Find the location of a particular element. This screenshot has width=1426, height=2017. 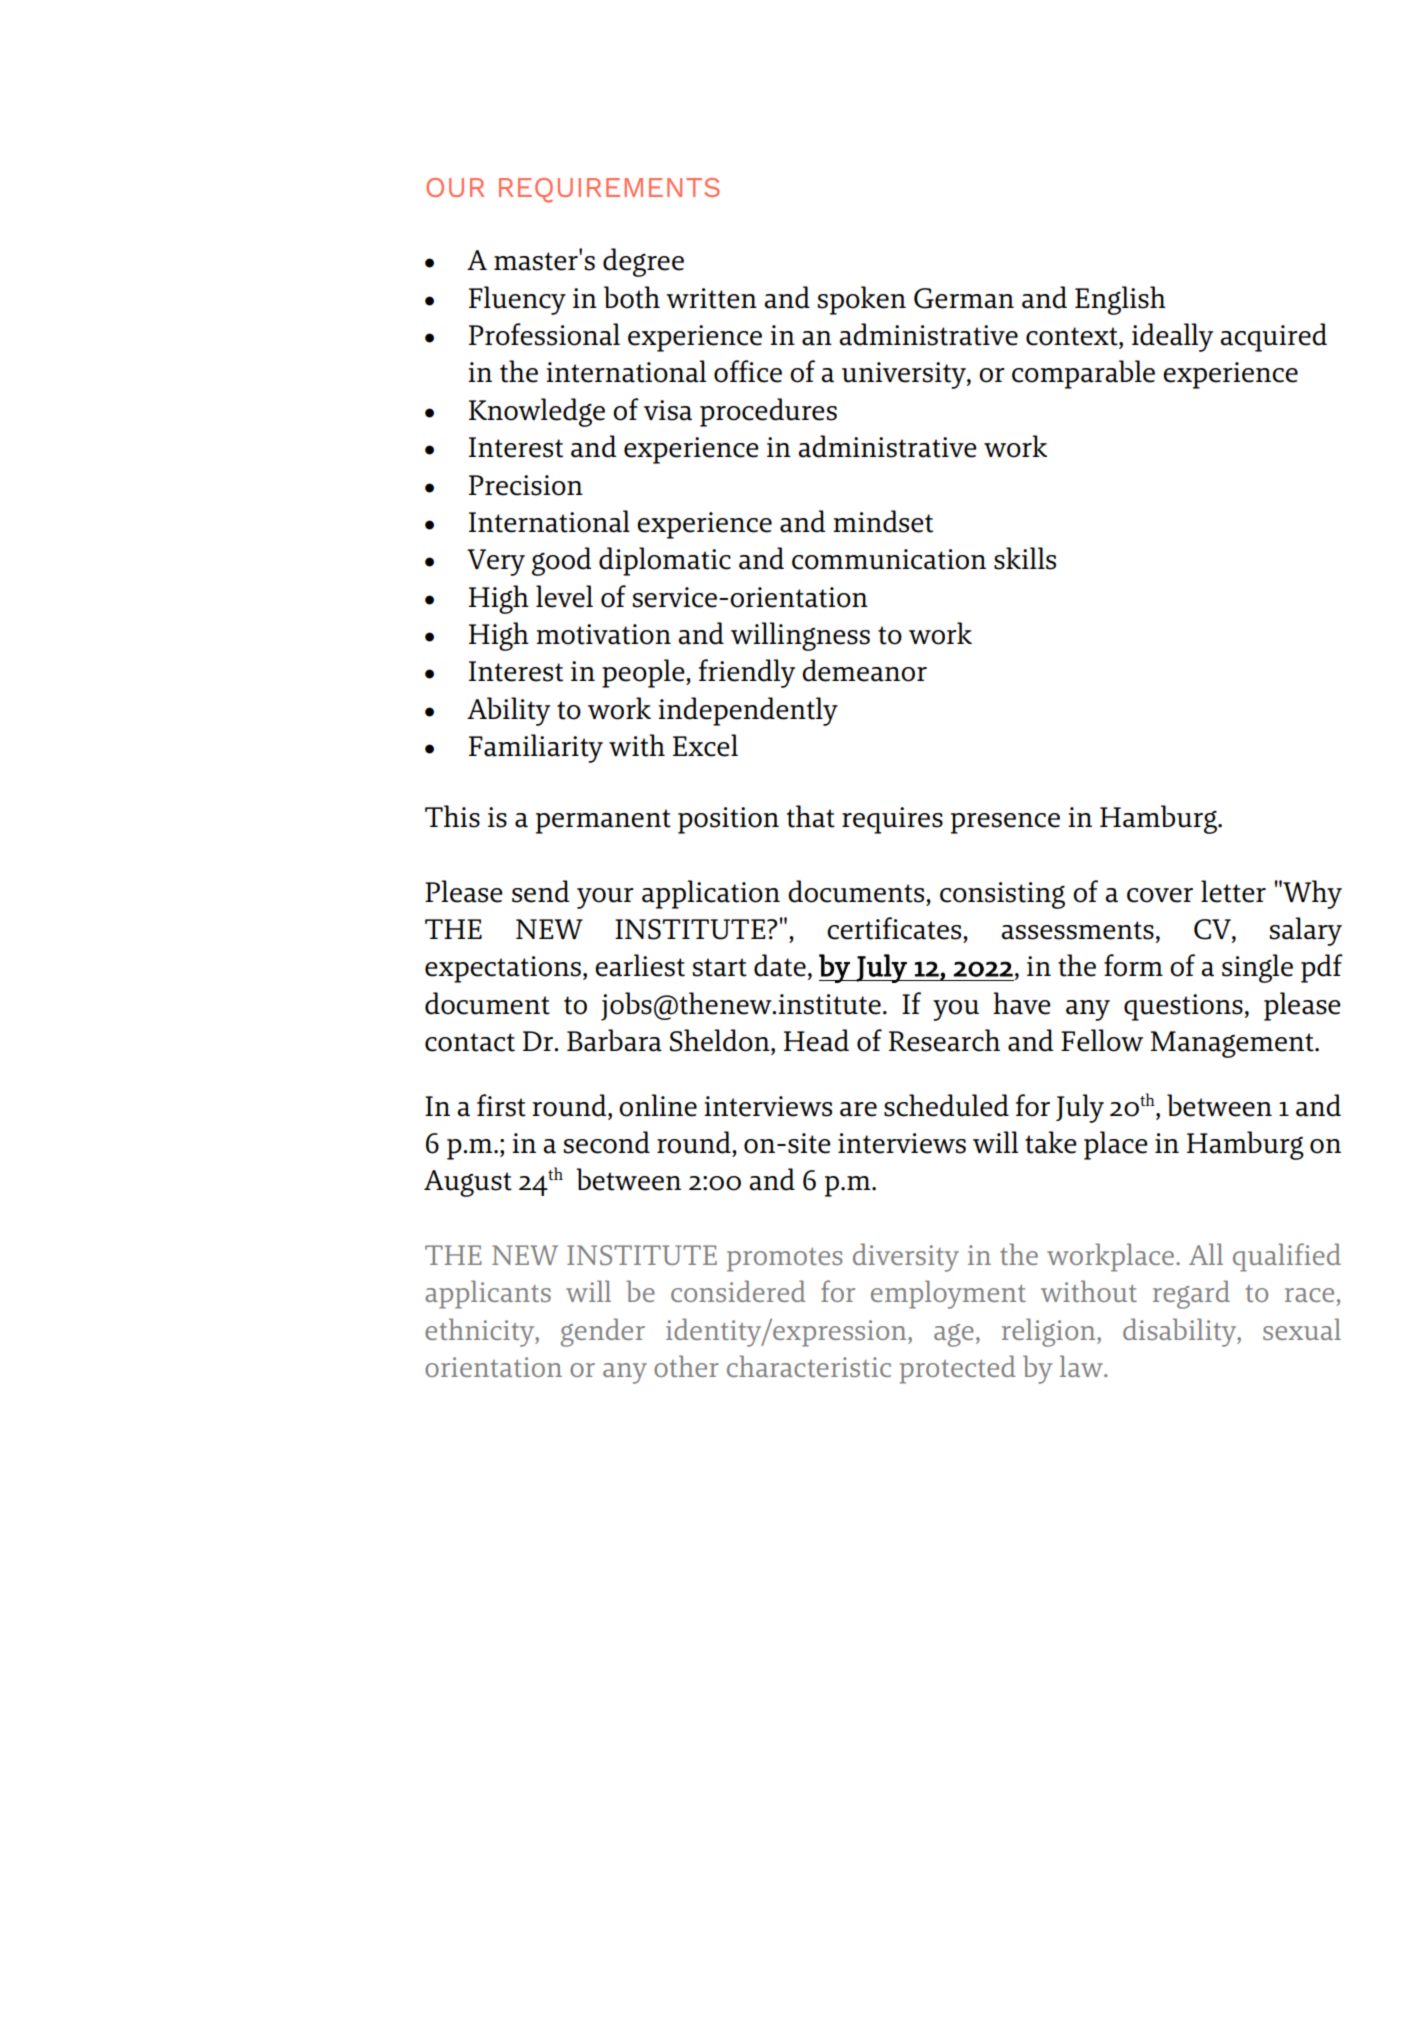

Management is located at coordinates (1233, 1044).
